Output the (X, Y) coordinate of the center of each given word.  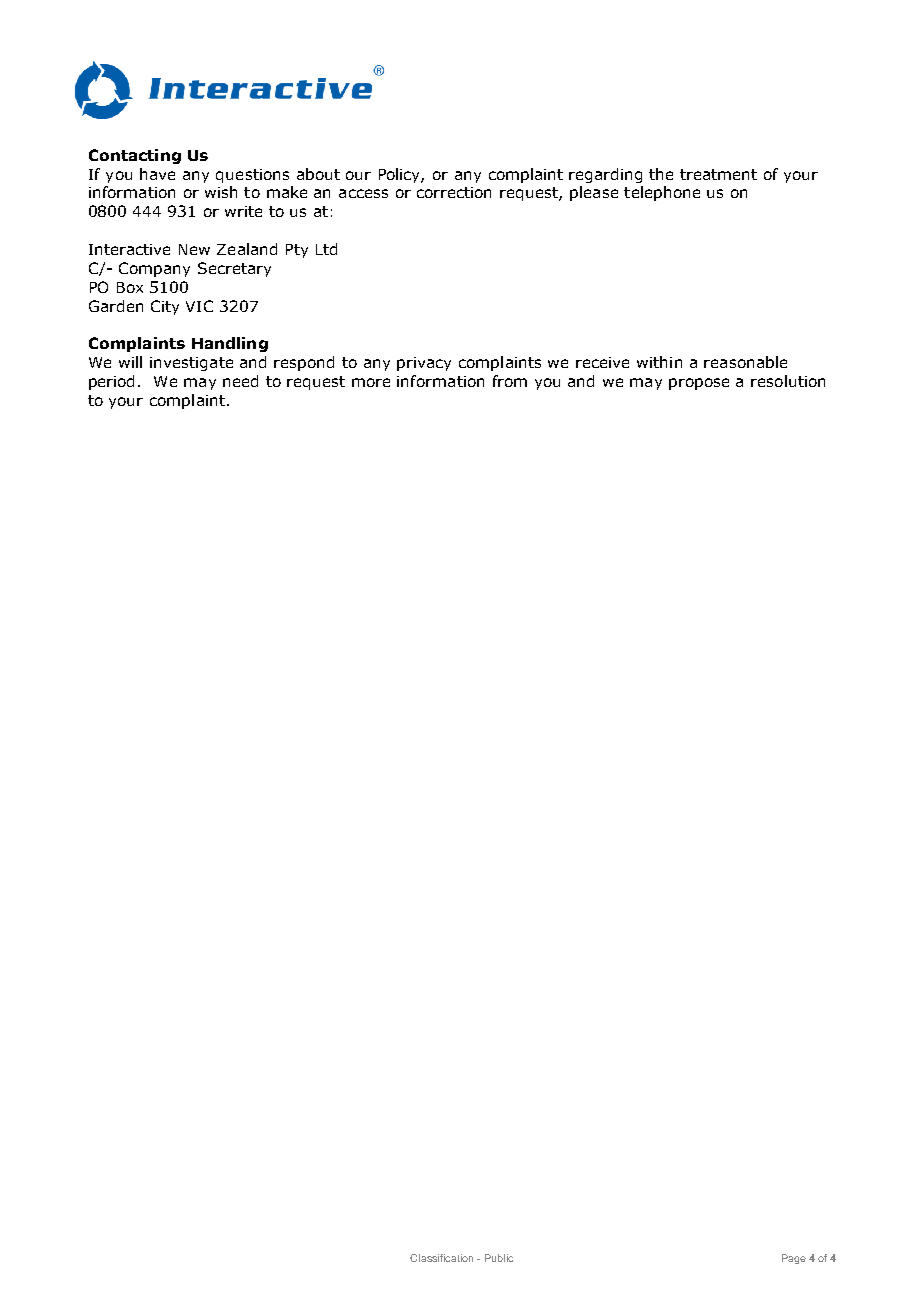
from (510, 381)
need (240, 381)
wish (221, 192)
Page (794, 1259)
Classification (441, 1258)
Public (499, 1258)
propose (699, 384)
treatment (718, 174)
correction (454, 192)
